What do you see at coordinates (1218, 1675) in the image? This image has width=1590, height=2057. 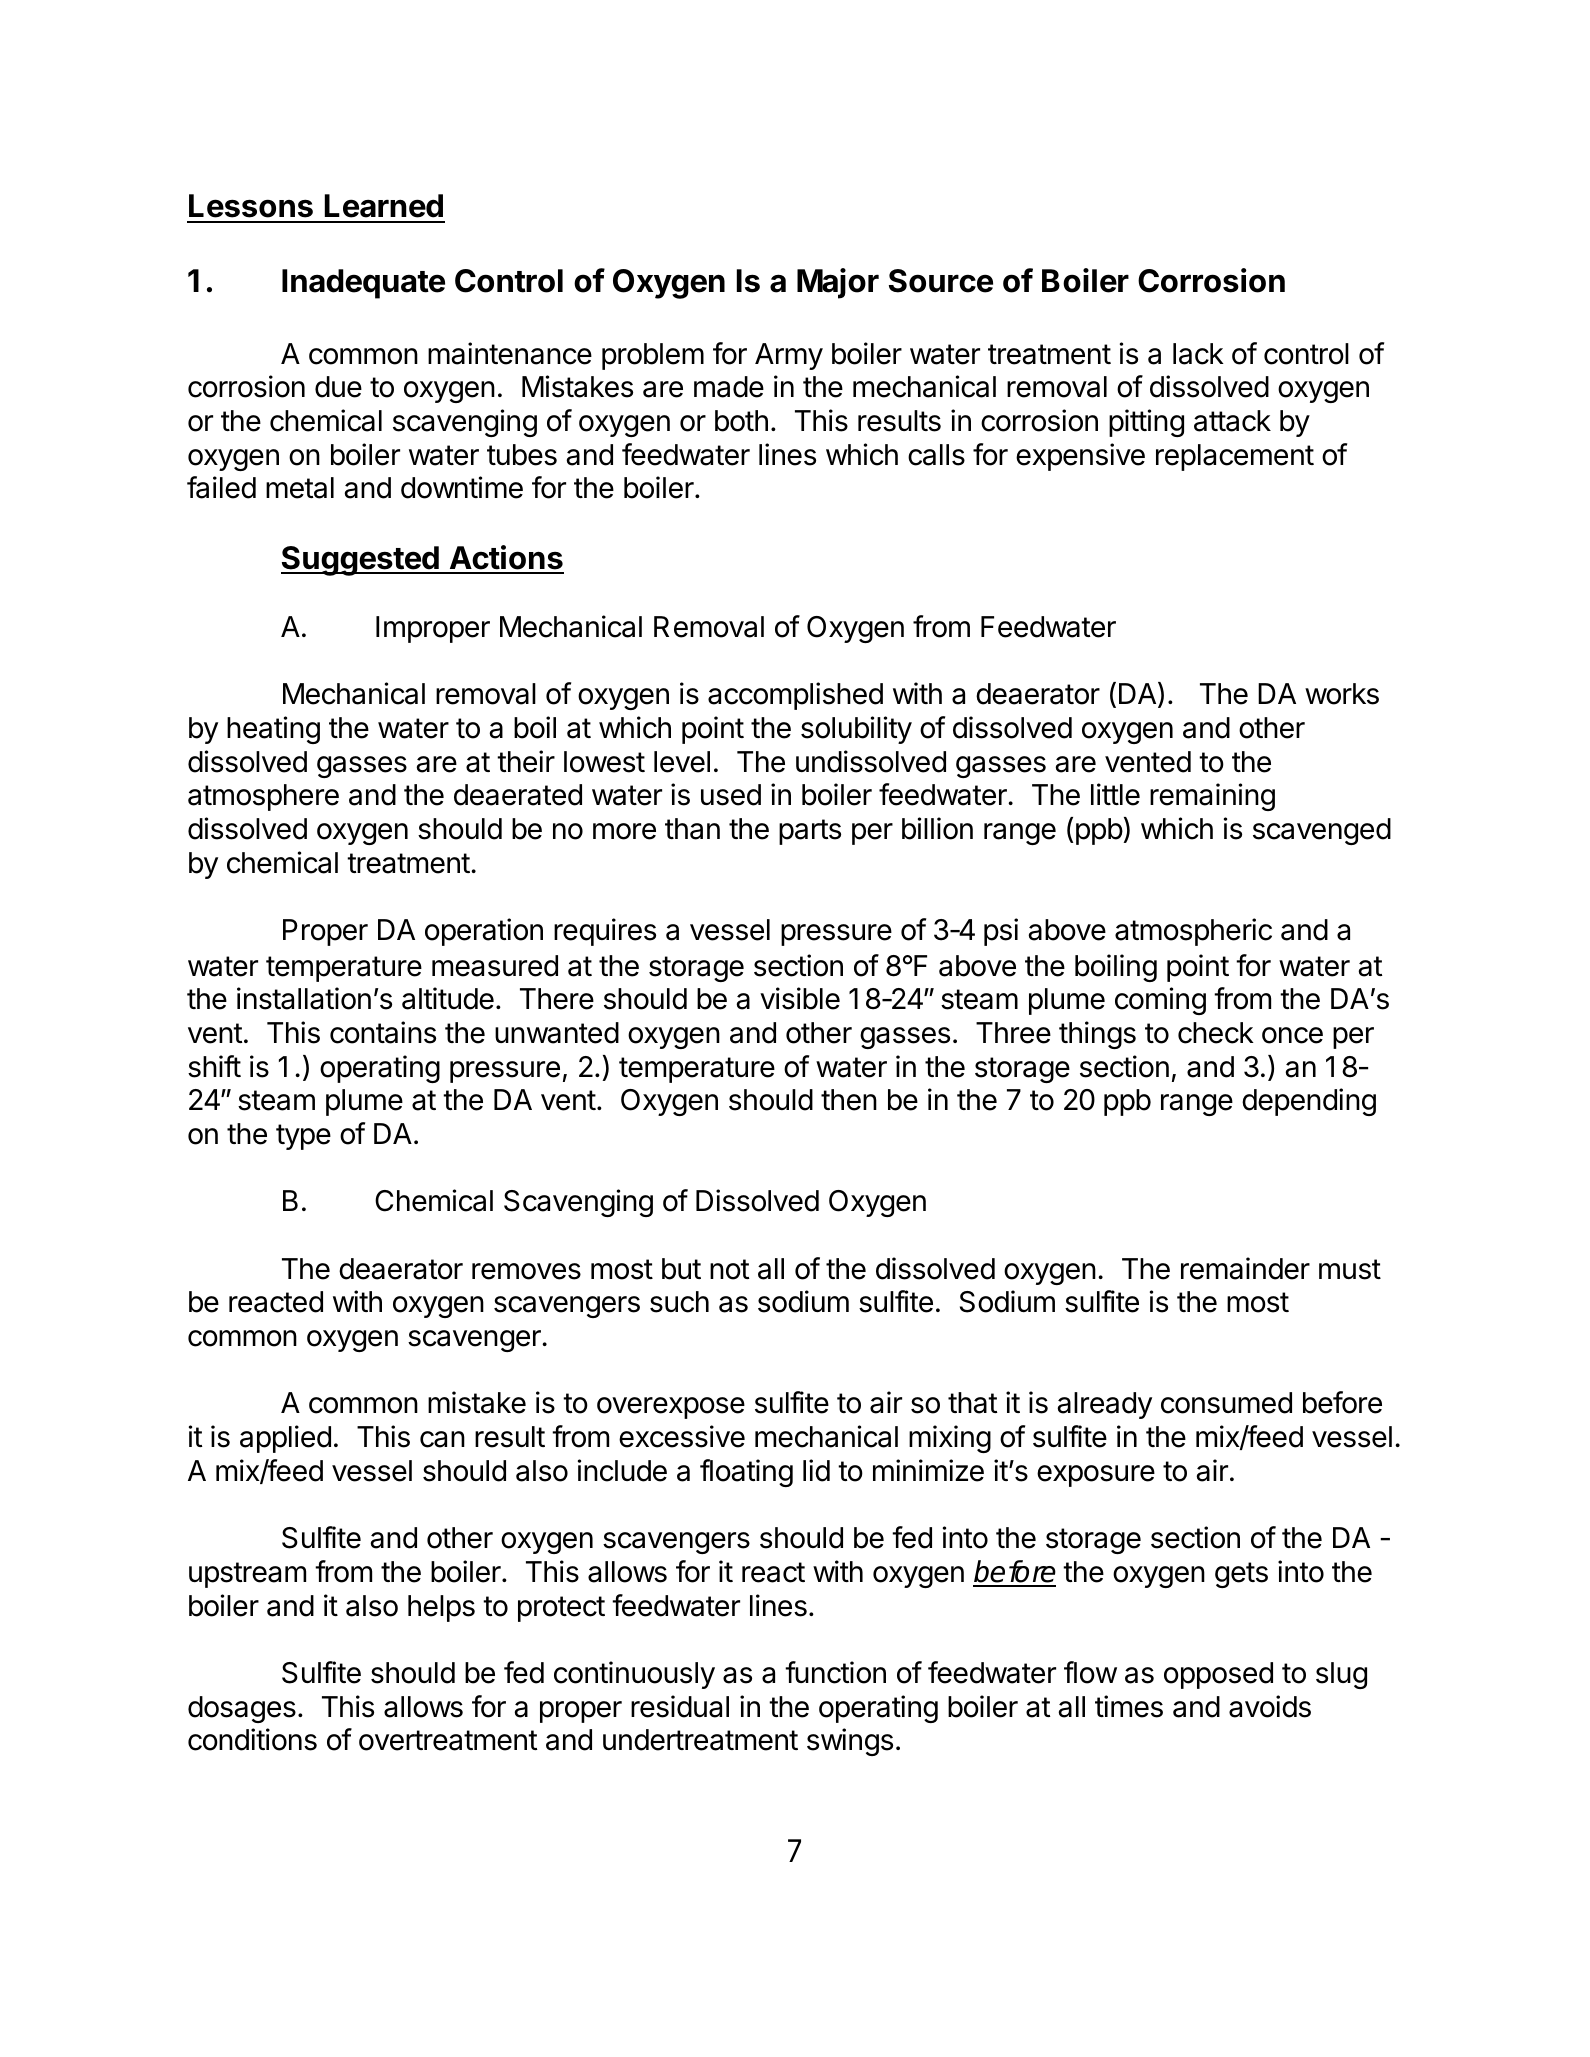 I see `opposed` at bounding box center [1218, 1675].
